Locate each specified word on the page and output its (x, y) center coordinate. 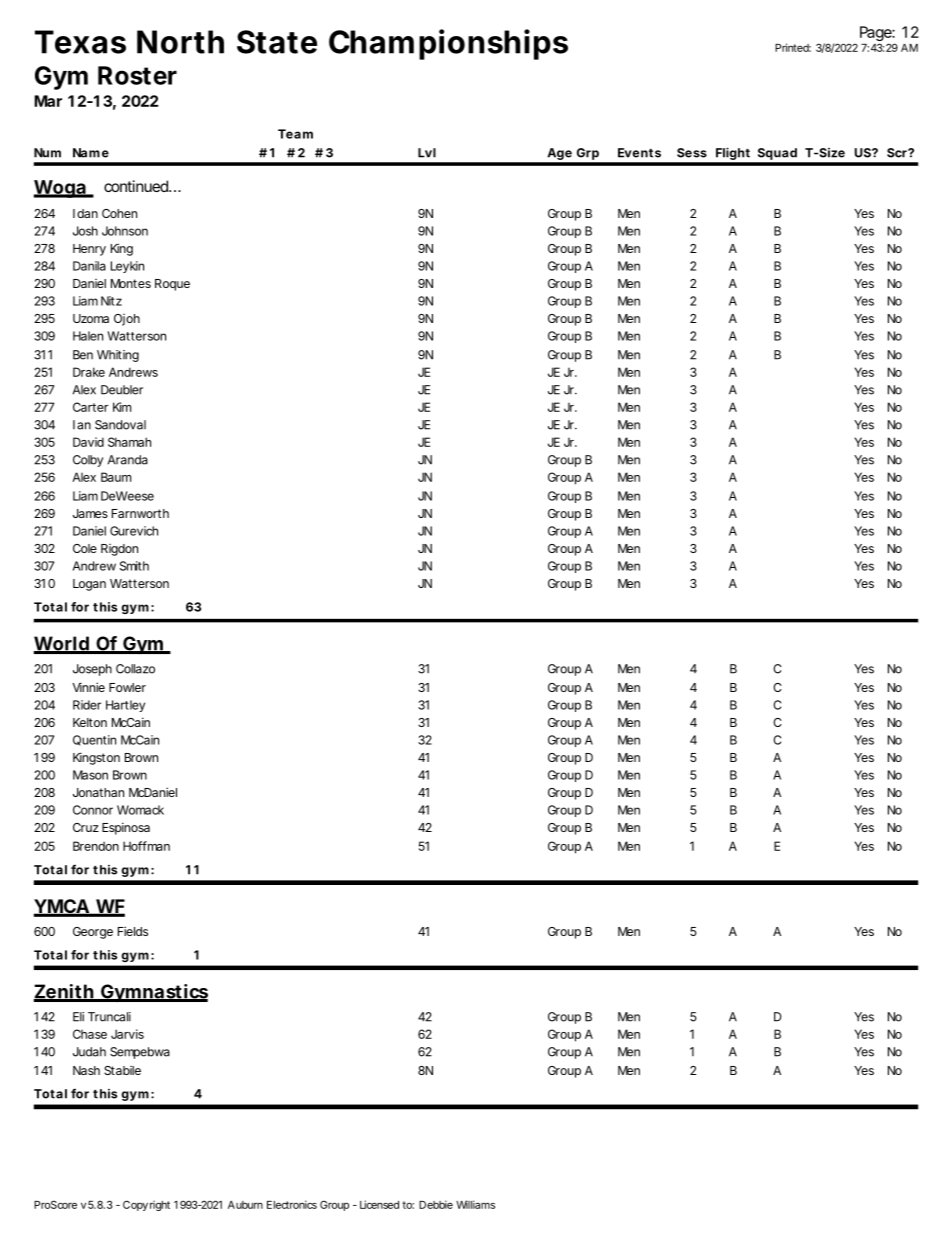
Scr (898, 153)
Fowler (127, 687)
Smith (134, 566)
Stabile (122, 1070)
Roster (137, 75)
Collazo (135, 669)
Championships (448, 44)
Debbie (436, 1204)
